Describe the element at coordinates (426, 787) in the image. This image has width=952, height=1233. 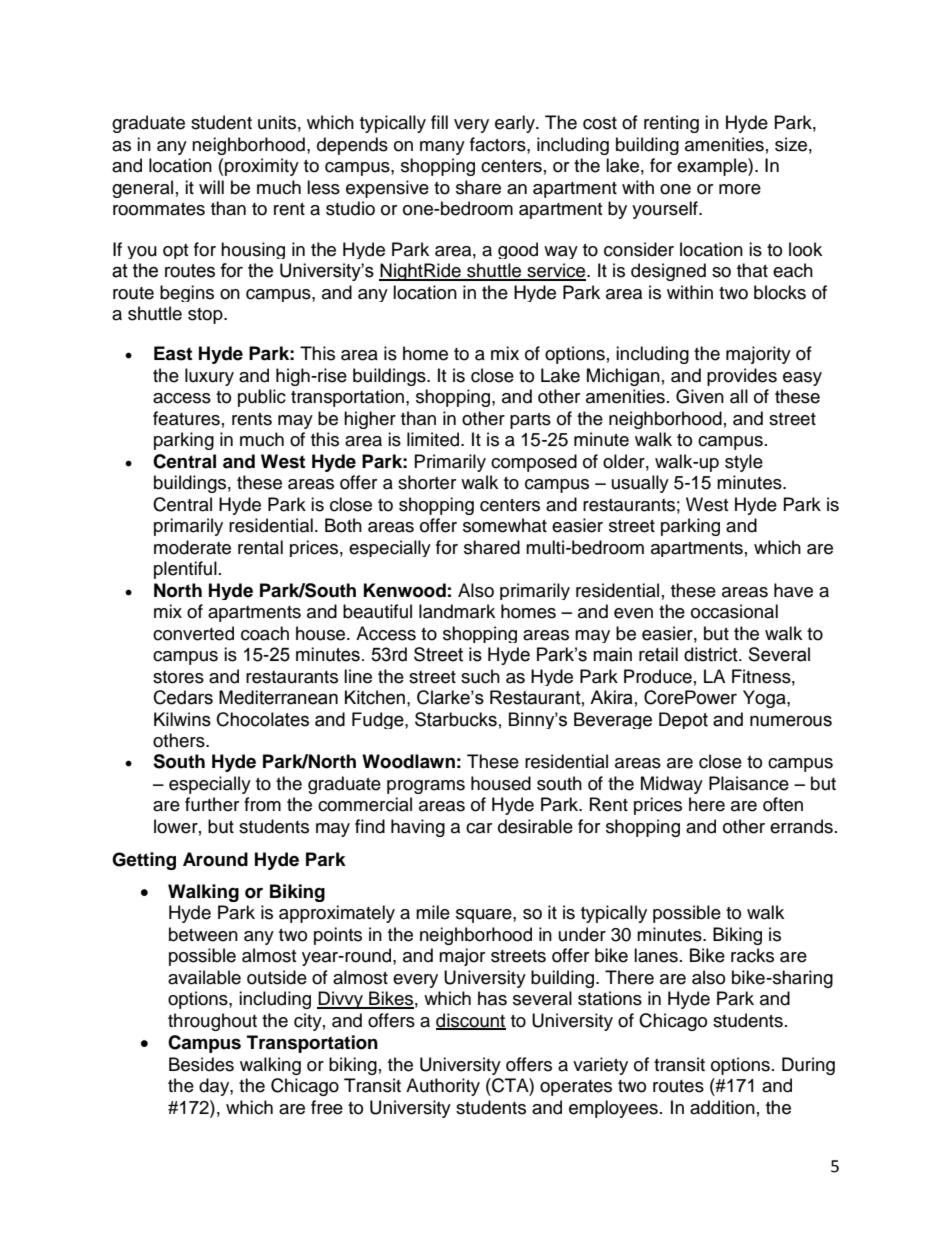
I see `programs` at that location.
